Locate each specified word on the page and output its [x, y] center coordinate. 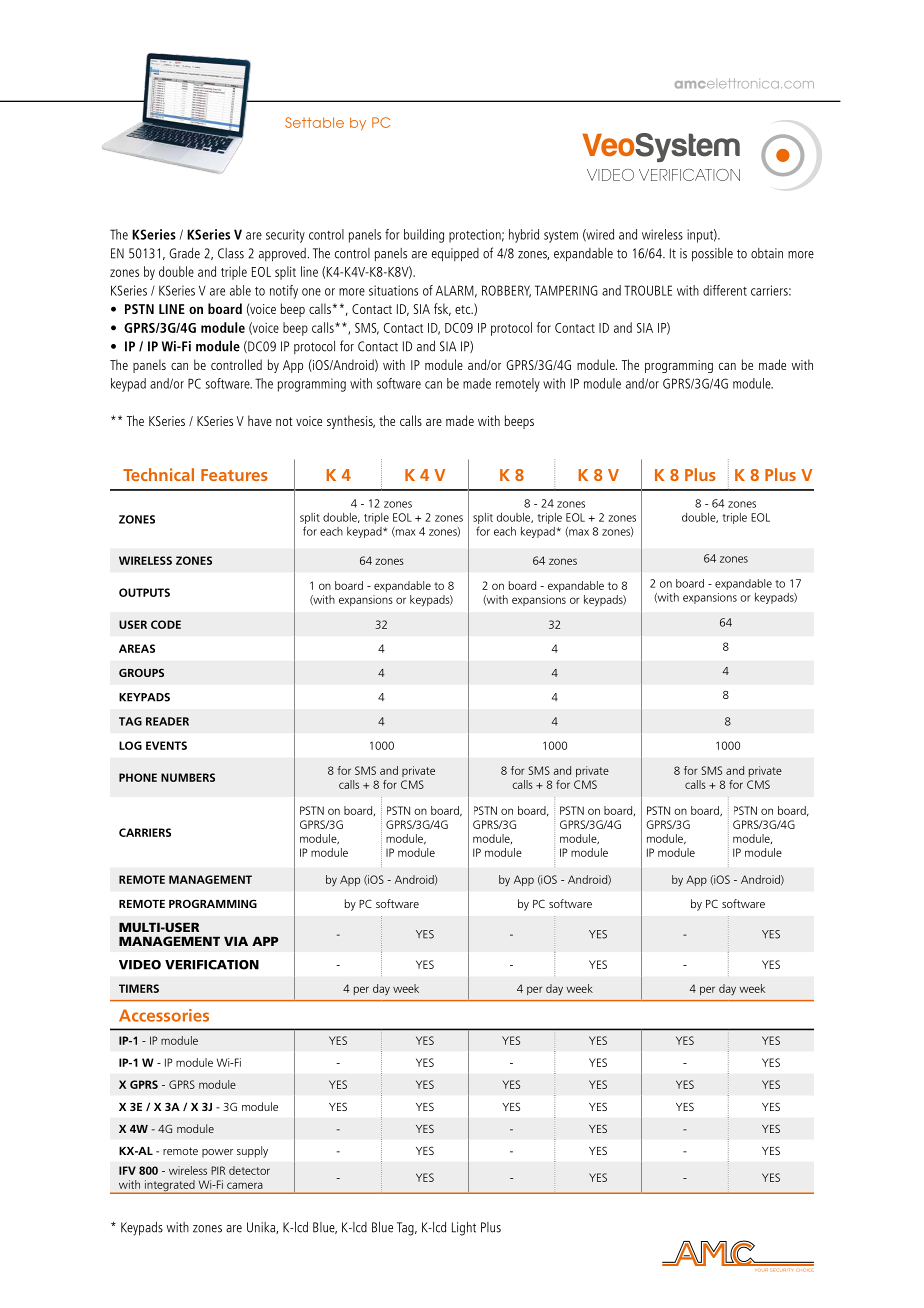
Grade [184, 253]
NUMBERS [188, 777]
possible [712, 255]
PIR [218, 1170]
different [725, 290]
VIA [236, 941]
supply [252, 1152]
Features [234, 475]
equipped [455, 255]
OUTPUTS [144, 592]
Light [464, 1229]
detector [249, 1170]
